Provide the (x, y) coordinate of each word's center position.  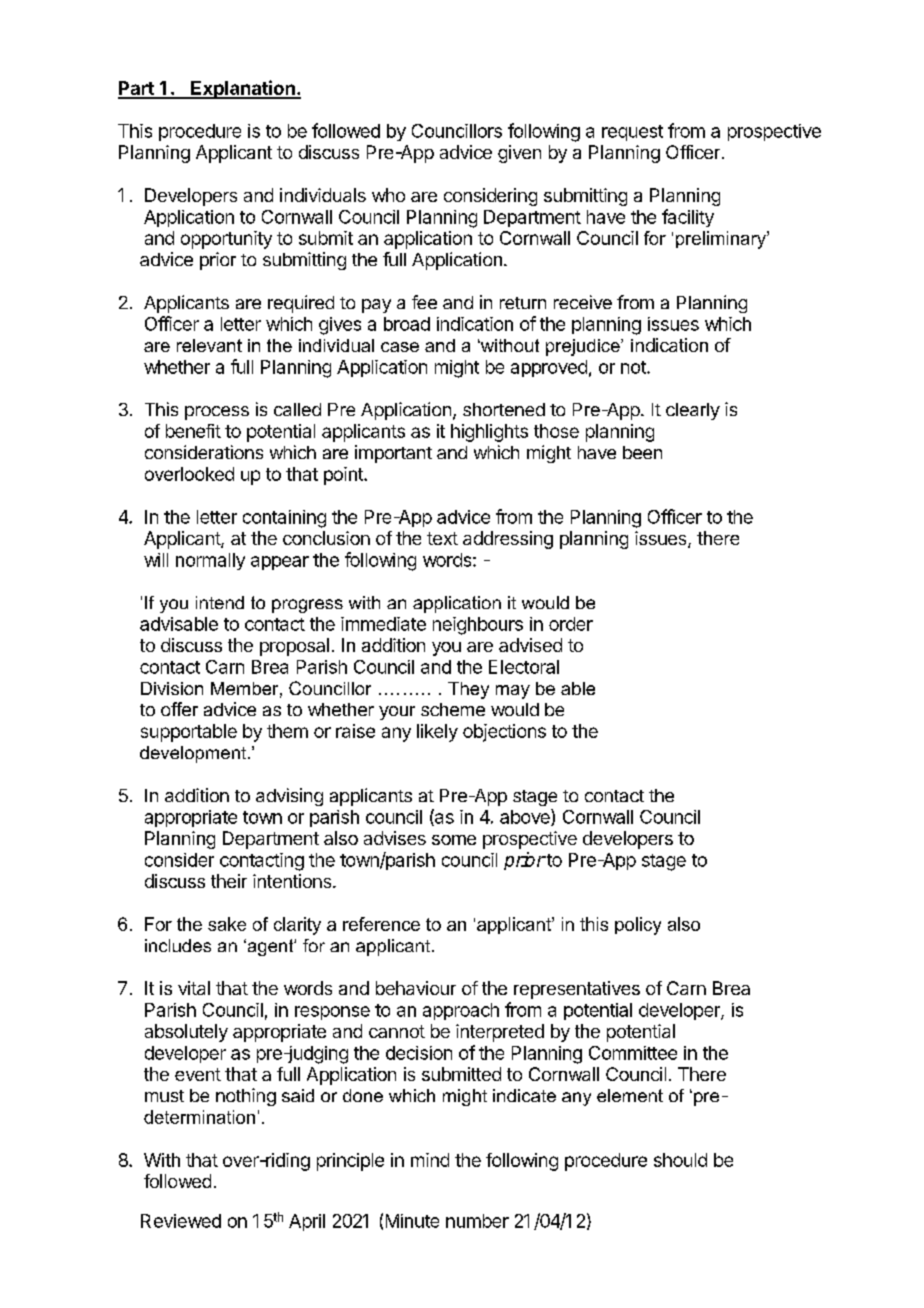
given (519, 154)
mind (430, 1160)
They (468, 690)
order (571, 624)
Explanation (243, 89)
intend (220, 602)
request (632, 133)
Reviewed (181, 1221)
